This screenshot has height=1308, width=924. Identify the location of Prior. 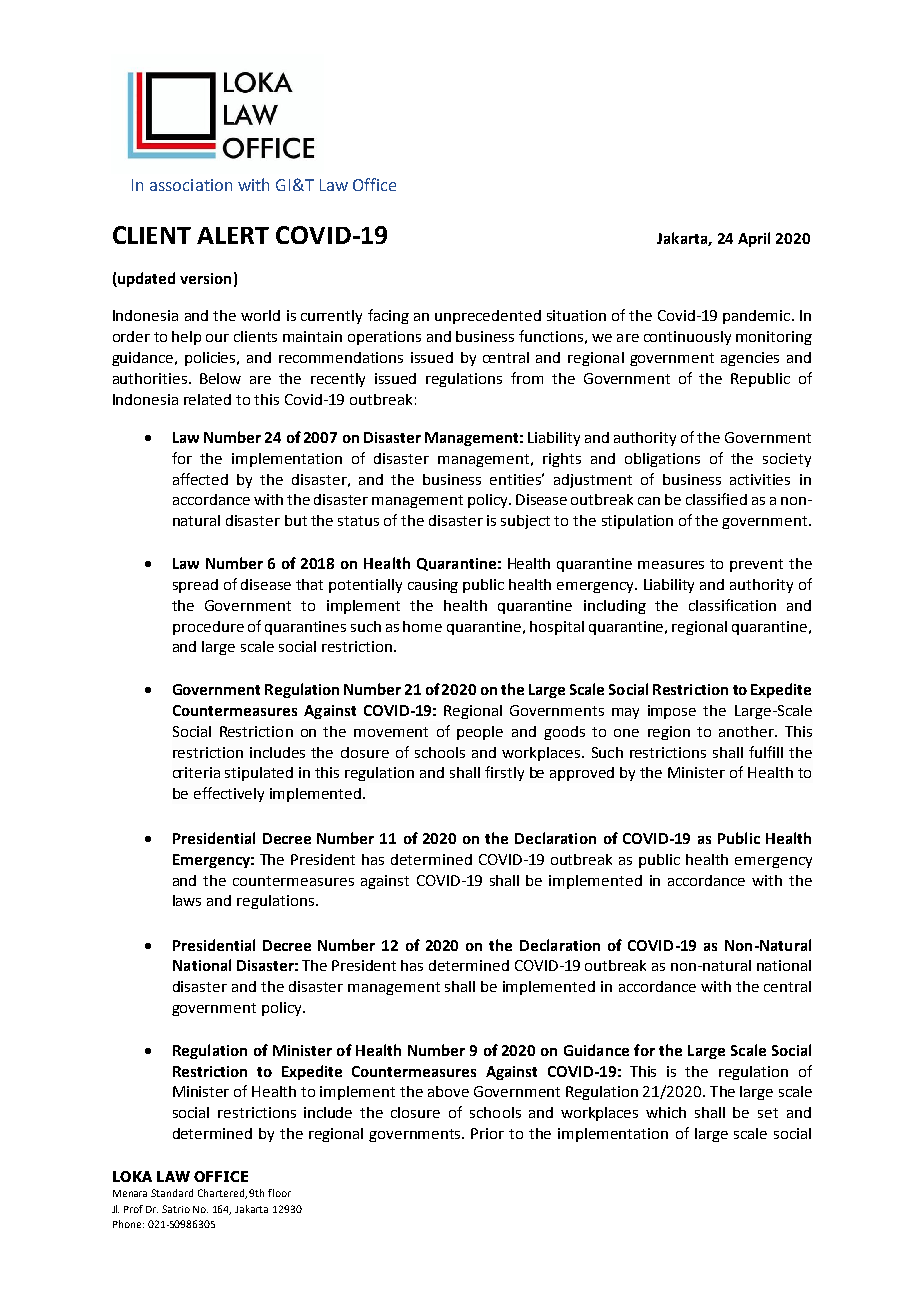
(487, 1133).
